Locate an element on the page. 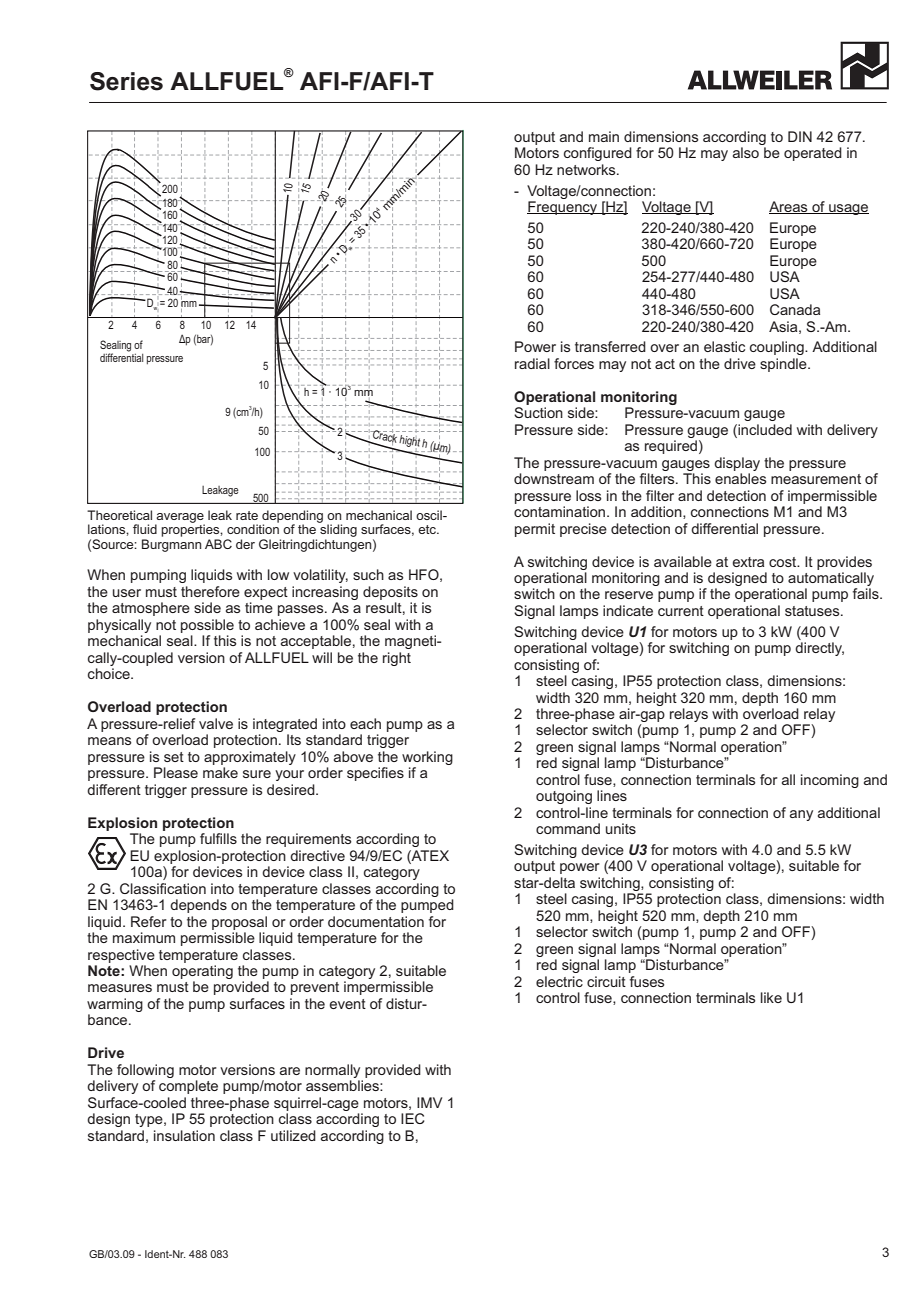 The image size is (924, 1308). also is located at coordinates (746, 152).
